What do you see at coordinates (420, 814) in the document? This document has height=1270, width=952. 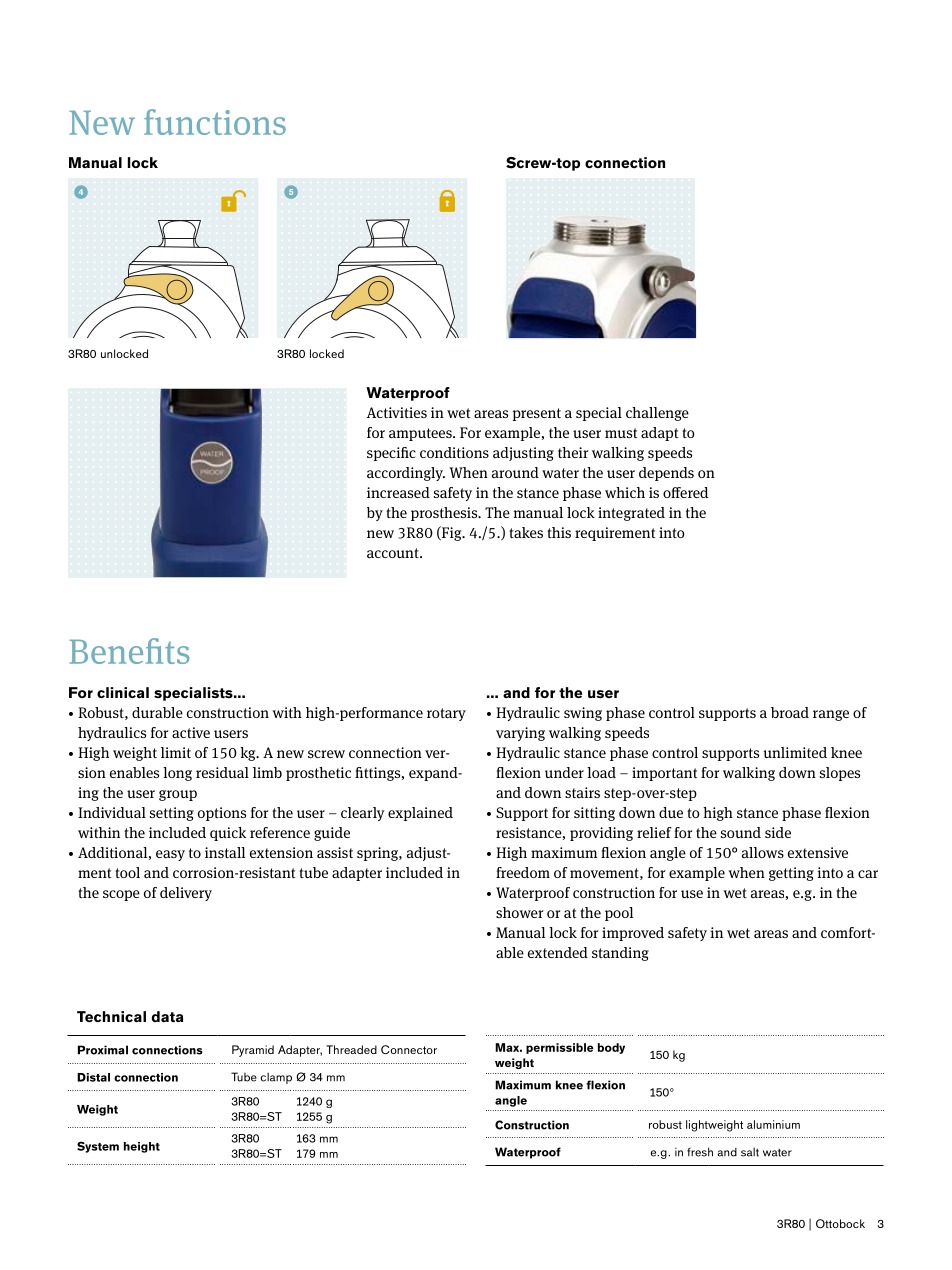 I see `explained` at bounding box center [420, 814].
